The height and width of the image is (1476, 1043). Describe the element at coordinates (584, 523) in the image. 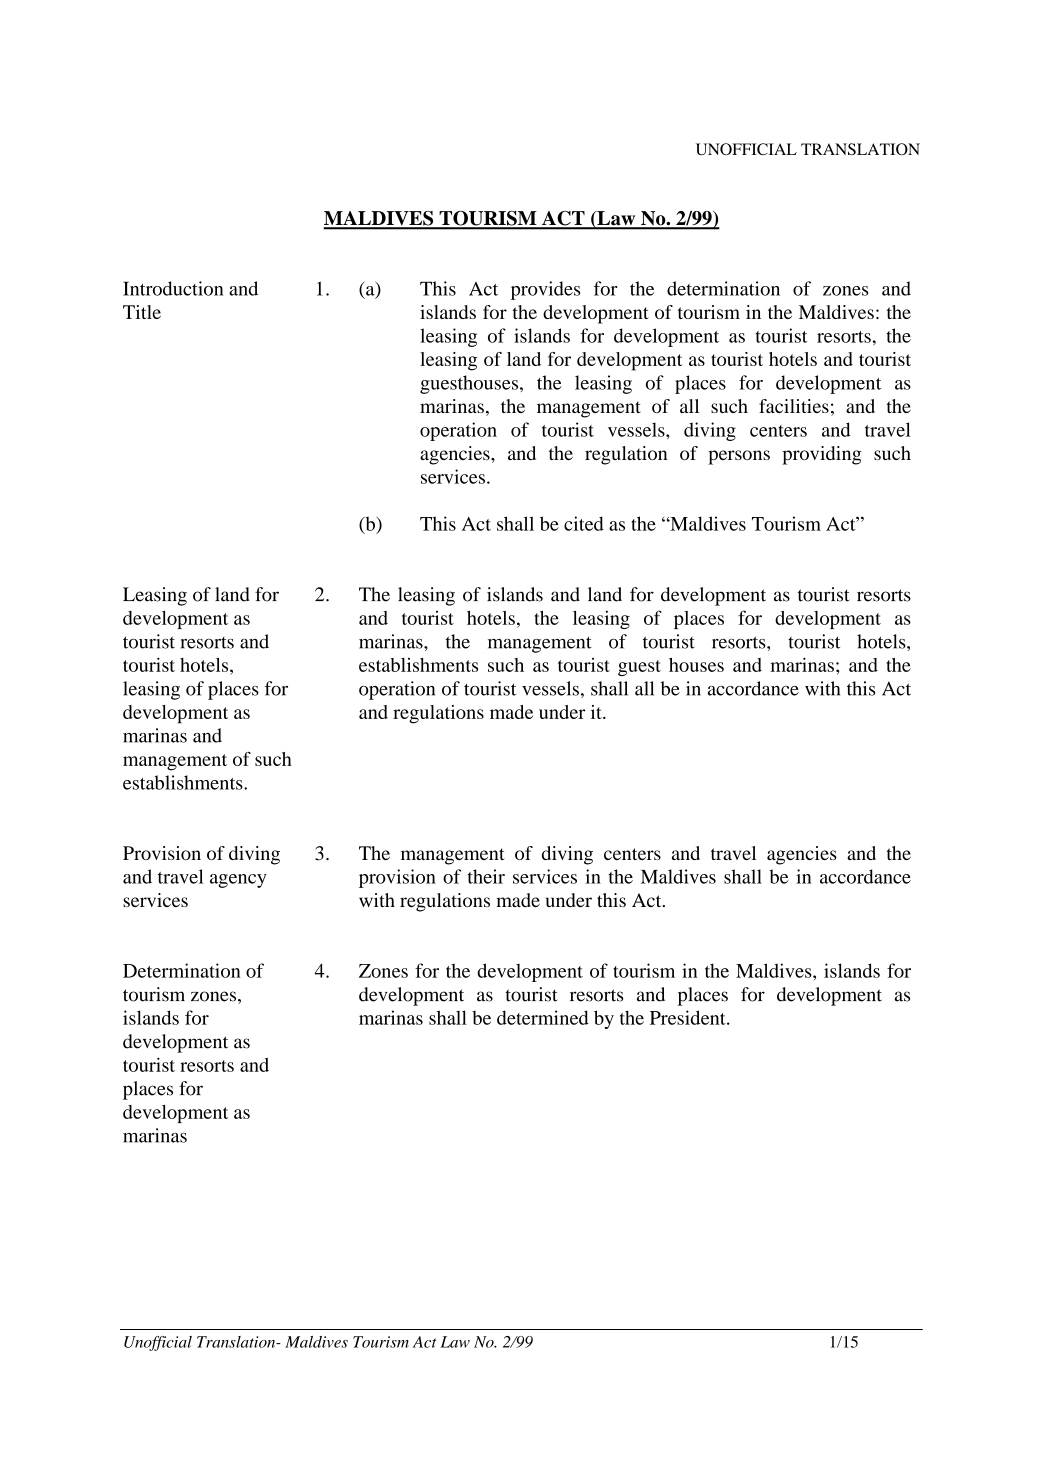

I see `cited` at that location.
